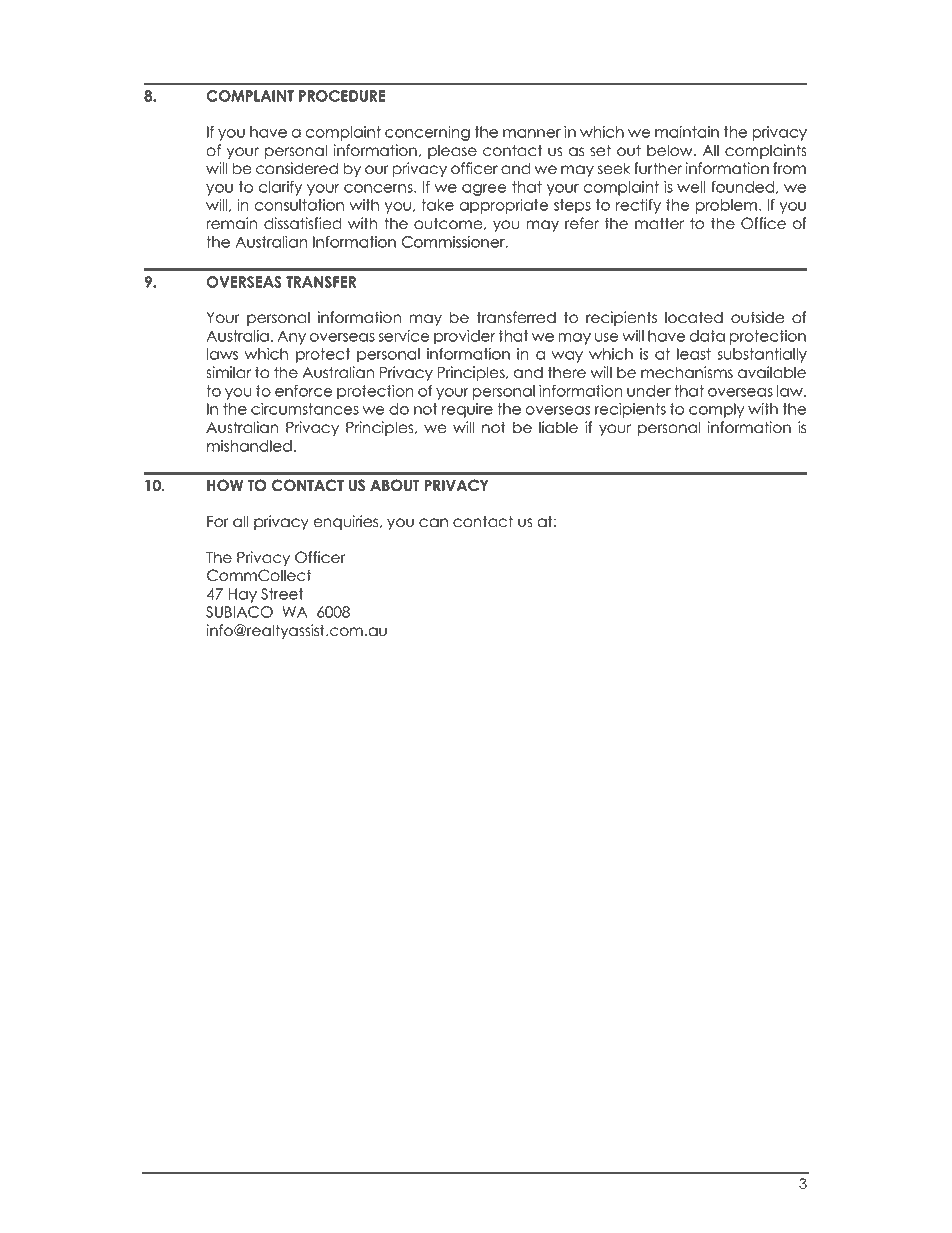  I want to click on PROCEDURE, so click(342, 96).
